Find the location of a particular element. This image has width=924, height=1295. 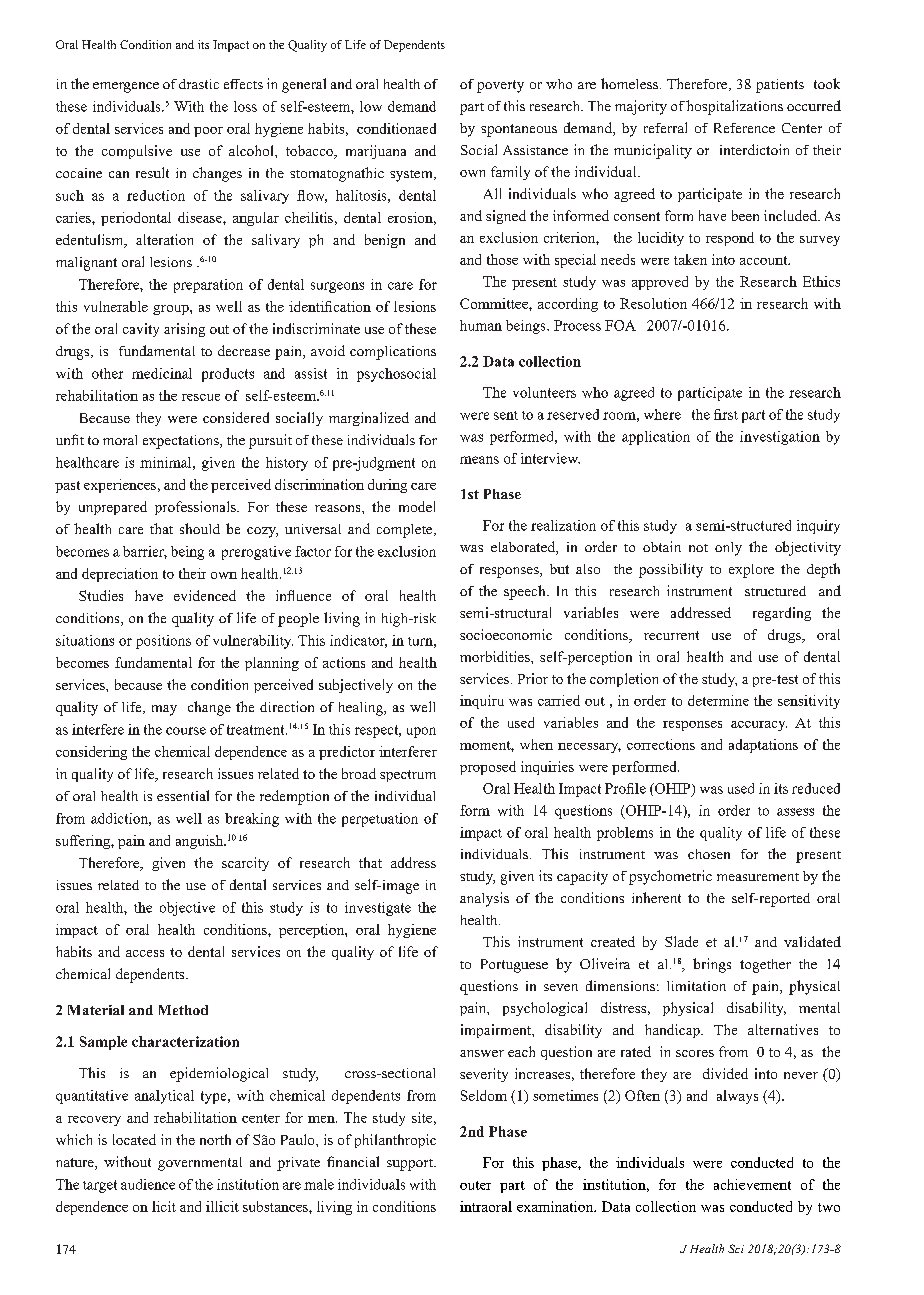

positions is located at coordinates (163, 642).
